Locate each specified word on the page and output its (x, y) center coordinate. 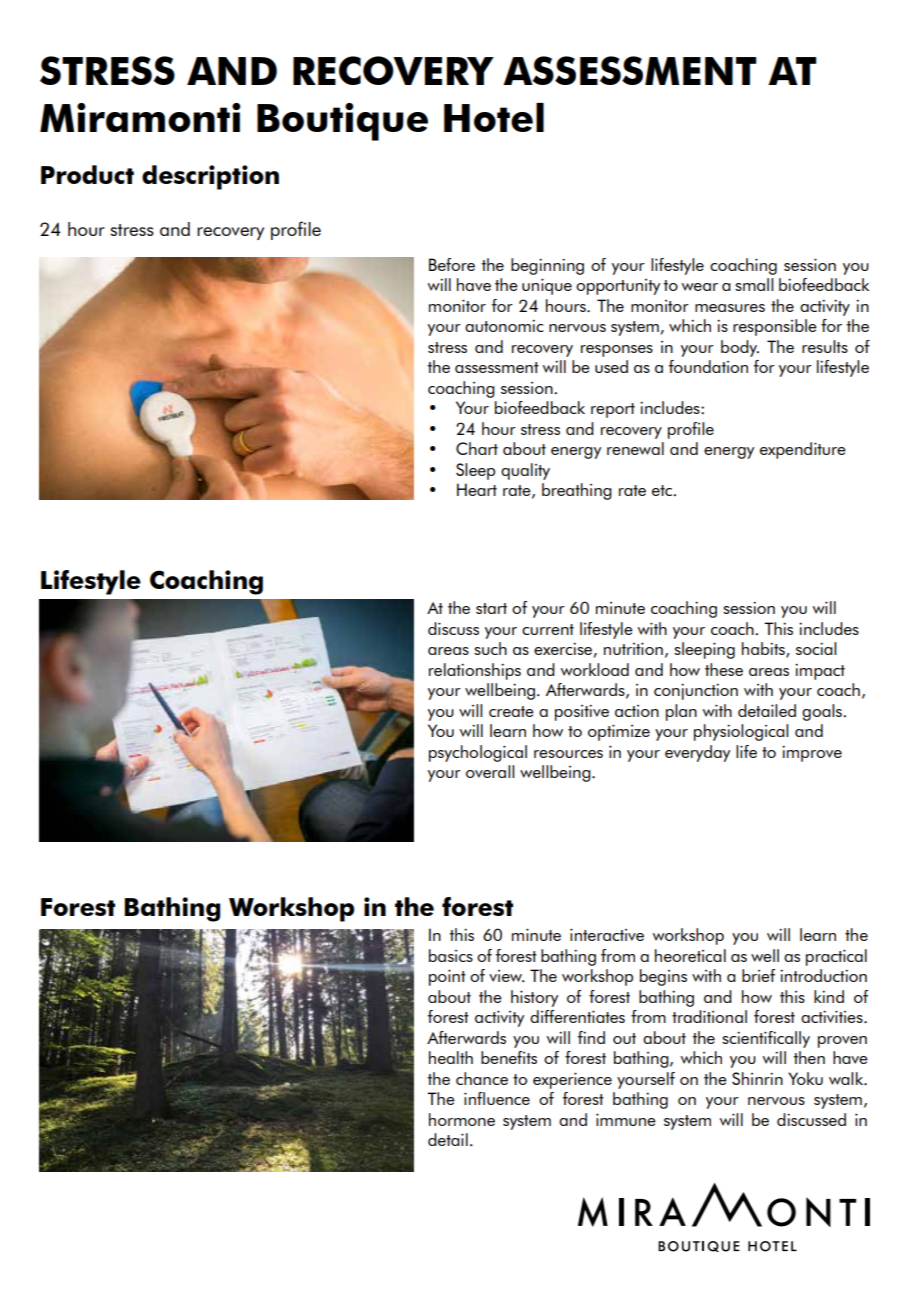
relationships (475, 671)
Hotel (494, 117)
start (491, 608)
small (754, 284)
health (451, 1057)
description (210, 177)
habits (764, 650)
